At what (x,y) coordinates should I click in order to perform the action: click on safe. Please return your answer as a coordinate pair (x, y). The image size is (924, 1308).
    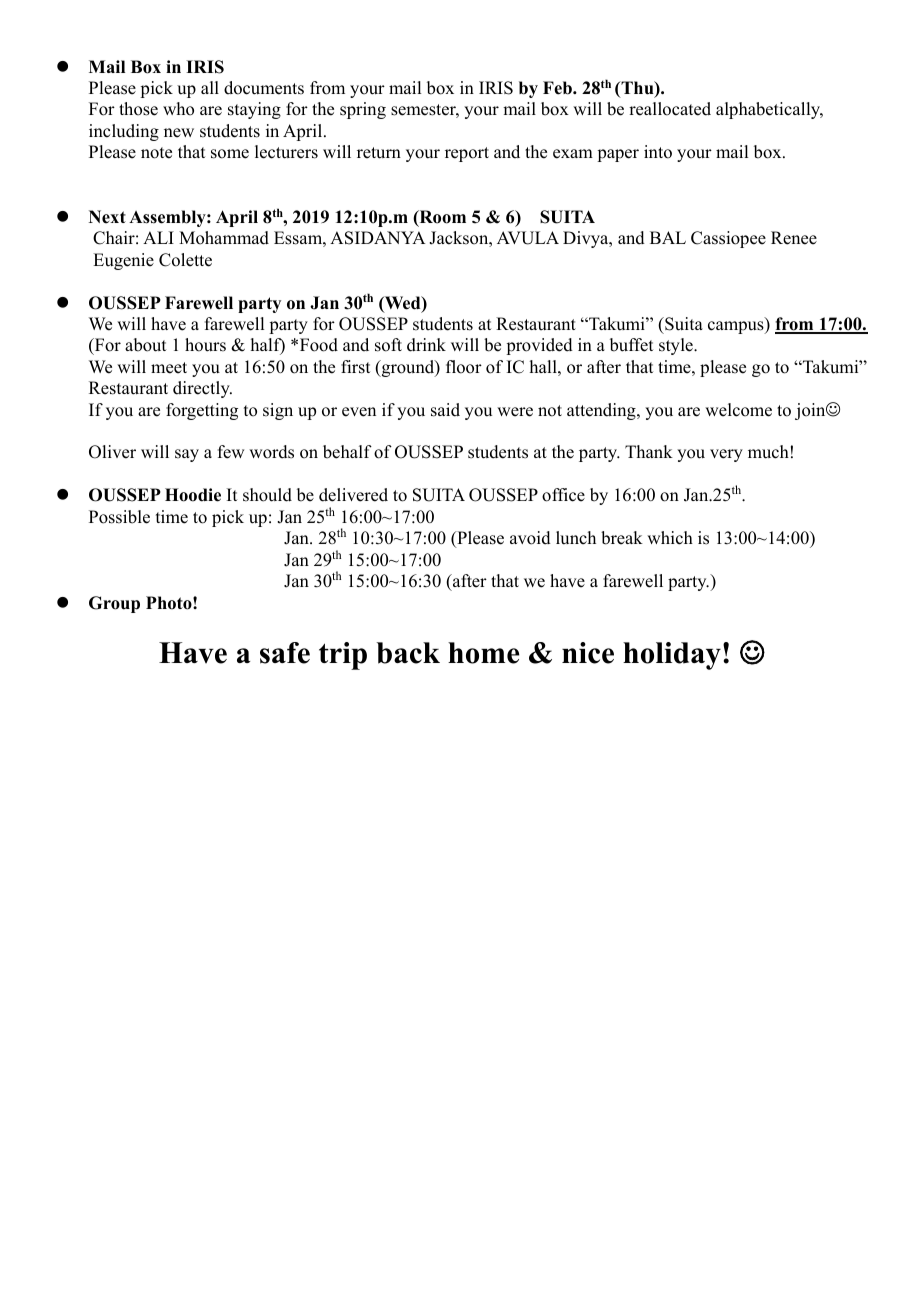
    Looking at the image, I should click on (285, 653).
